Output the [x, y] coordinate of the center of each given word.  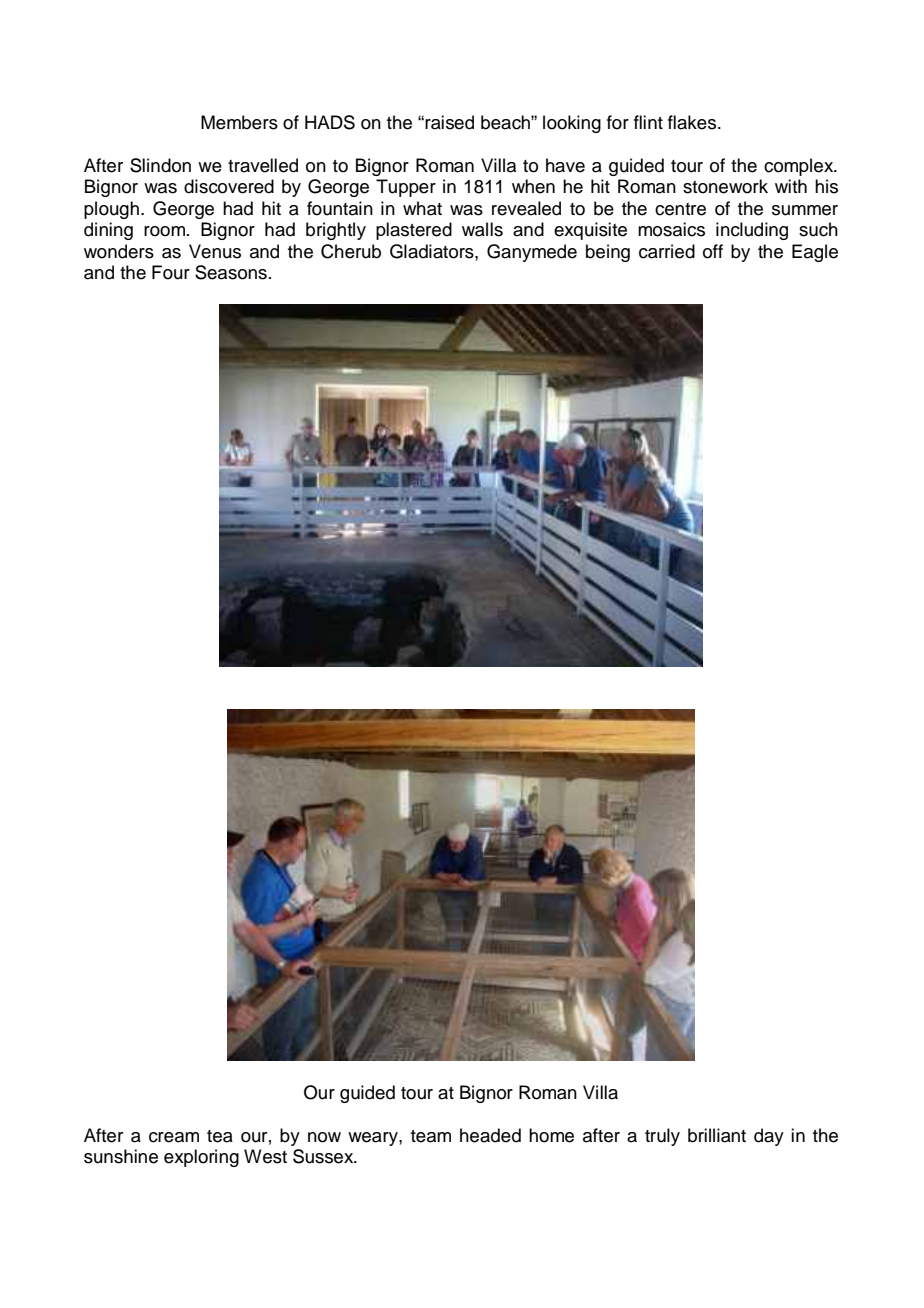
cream [174, 1137]
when [533, 186]
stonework [725, 186]
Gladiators [433, 251]
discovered [229, 186]
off [713, 251]
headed [490, 1135]
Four [171, 272]
